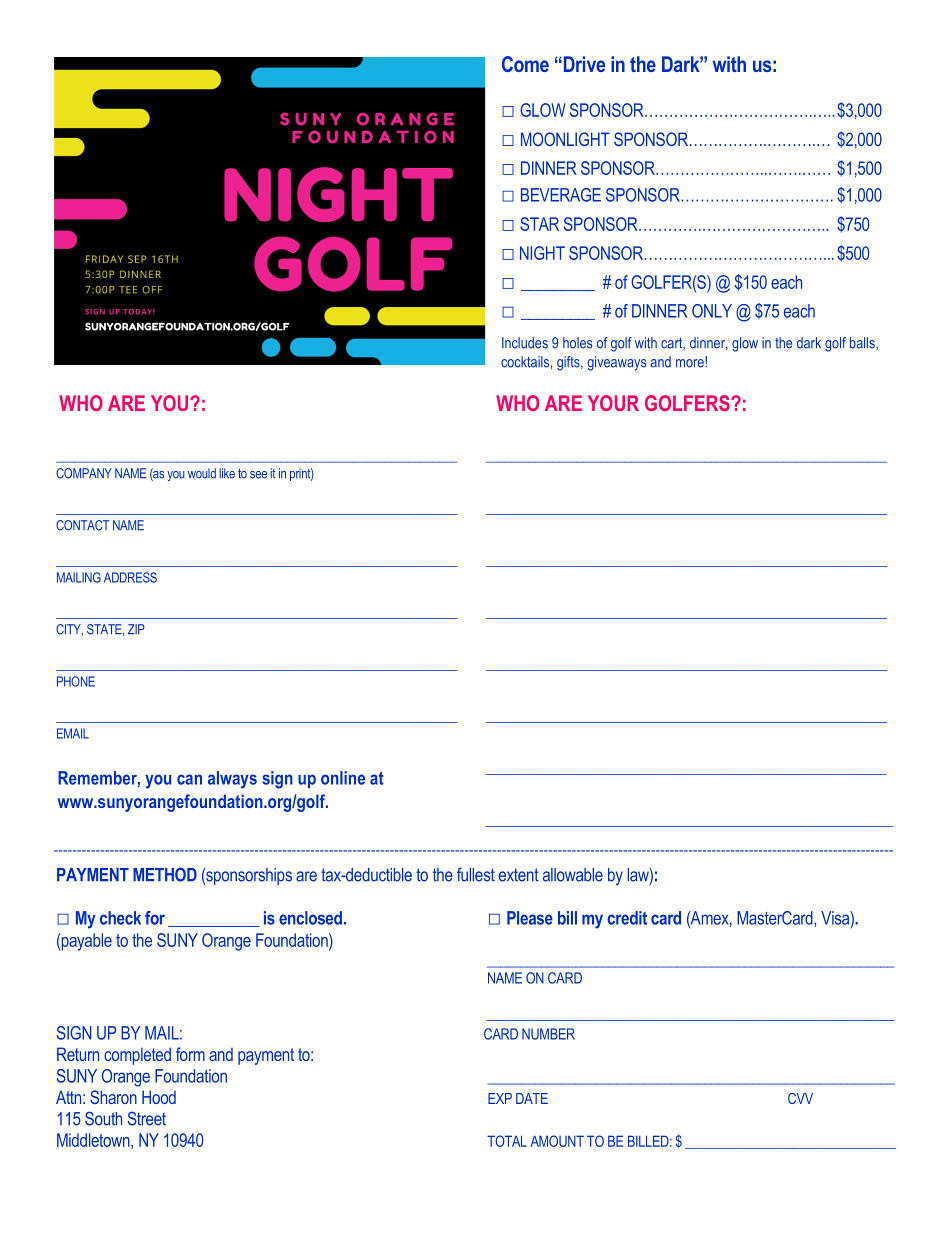 Image resolution: width=952 pixels, height=1233 pixels. I want to click on ZIP, so click(136, 629).
